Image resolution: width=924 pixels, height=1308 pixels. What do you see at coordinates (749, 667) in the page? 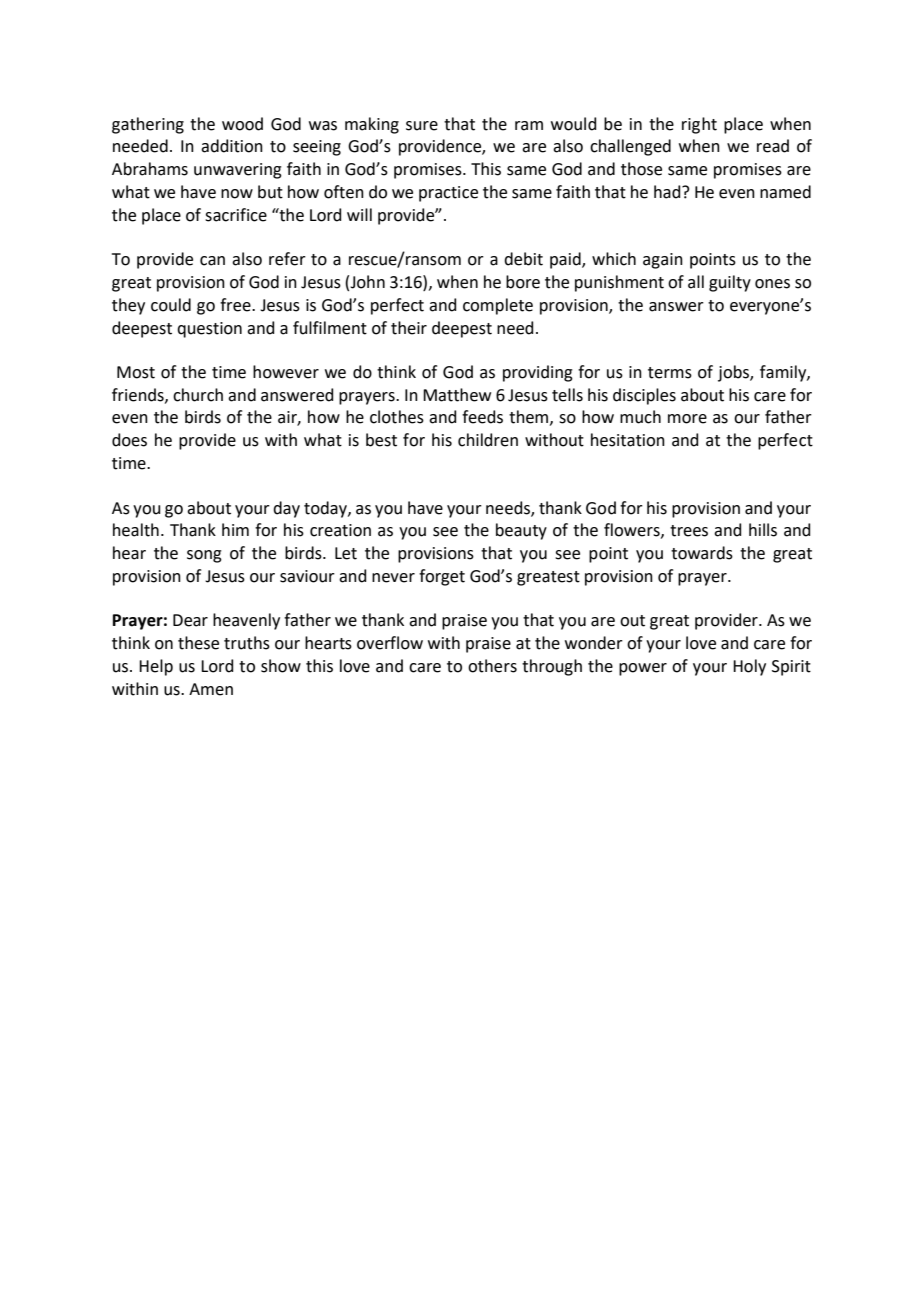
I see `Holy` at bounding box center [749, 667].
